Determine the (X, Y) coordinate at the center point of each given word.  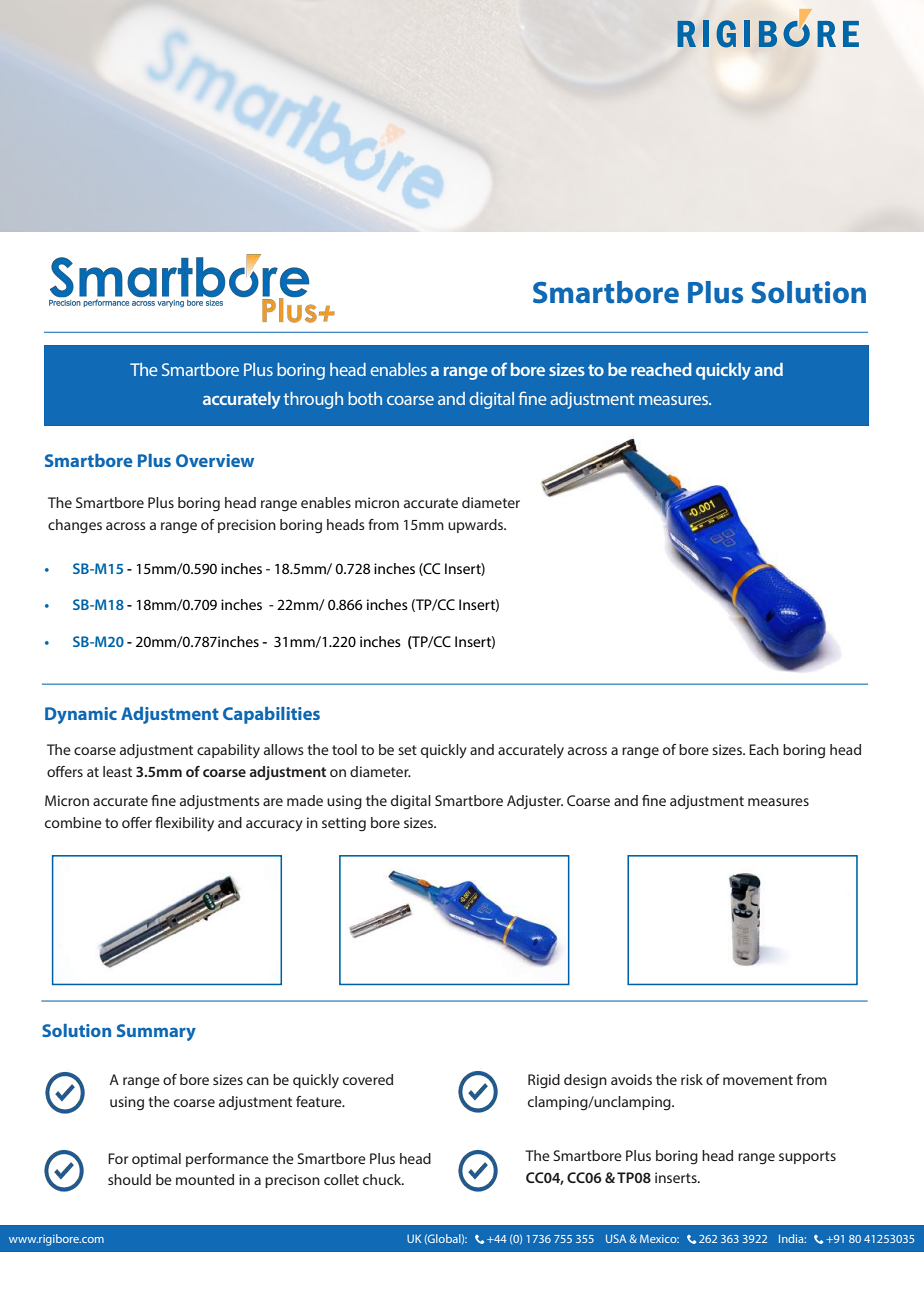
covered (368, 1079)
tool (344, 749)
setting (344, 824)
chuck (383, 1179)
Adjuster (535, 802)
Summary (156, 1032)
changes (75, 526)
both (365, 398)
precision (247, 526)
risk (692, 1079)
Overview (215, 460)
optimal (156, 1160)
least (117, 771)
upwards (476, 526)
